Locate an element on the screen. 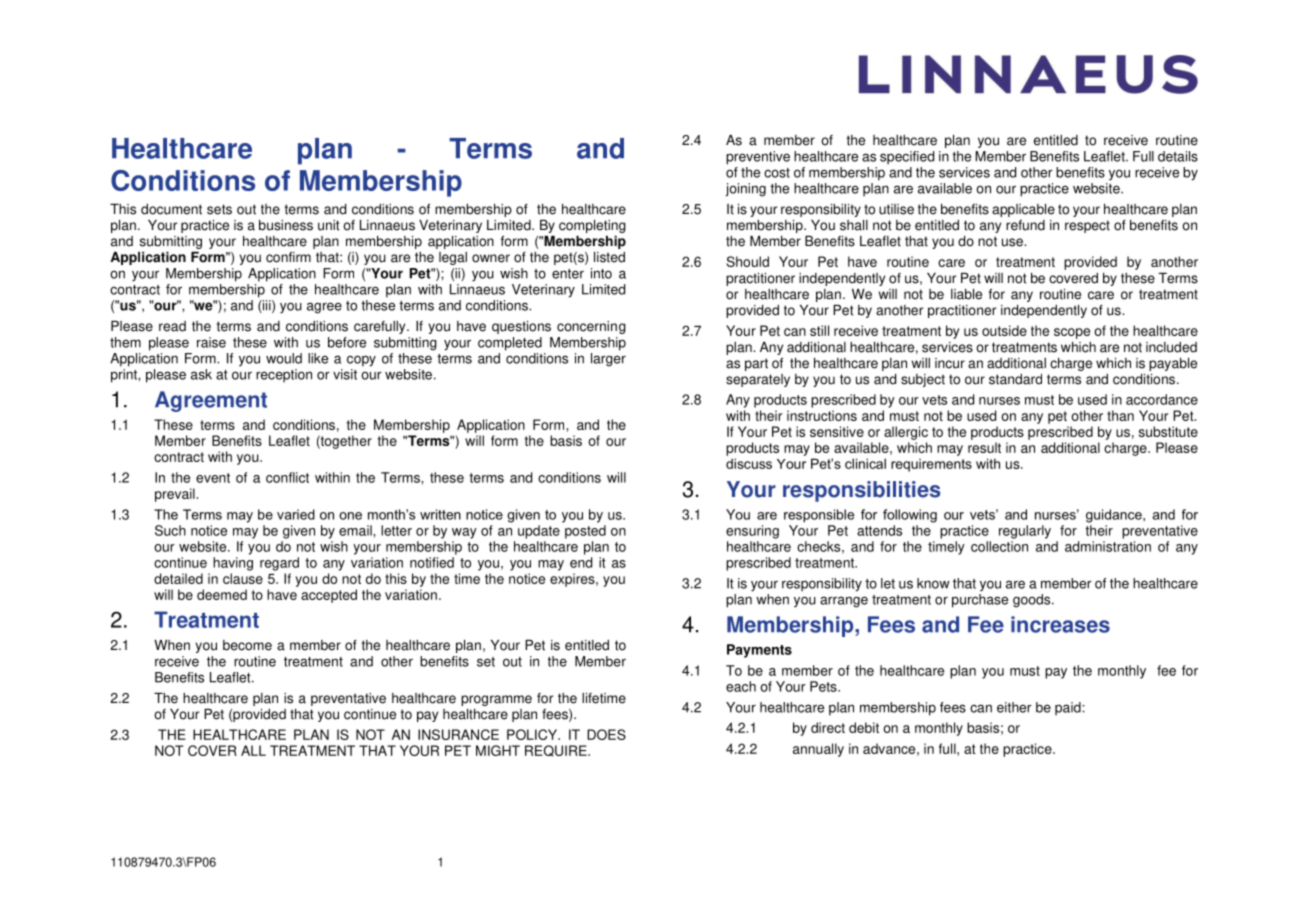  result is located at coordinates (984, 447).
